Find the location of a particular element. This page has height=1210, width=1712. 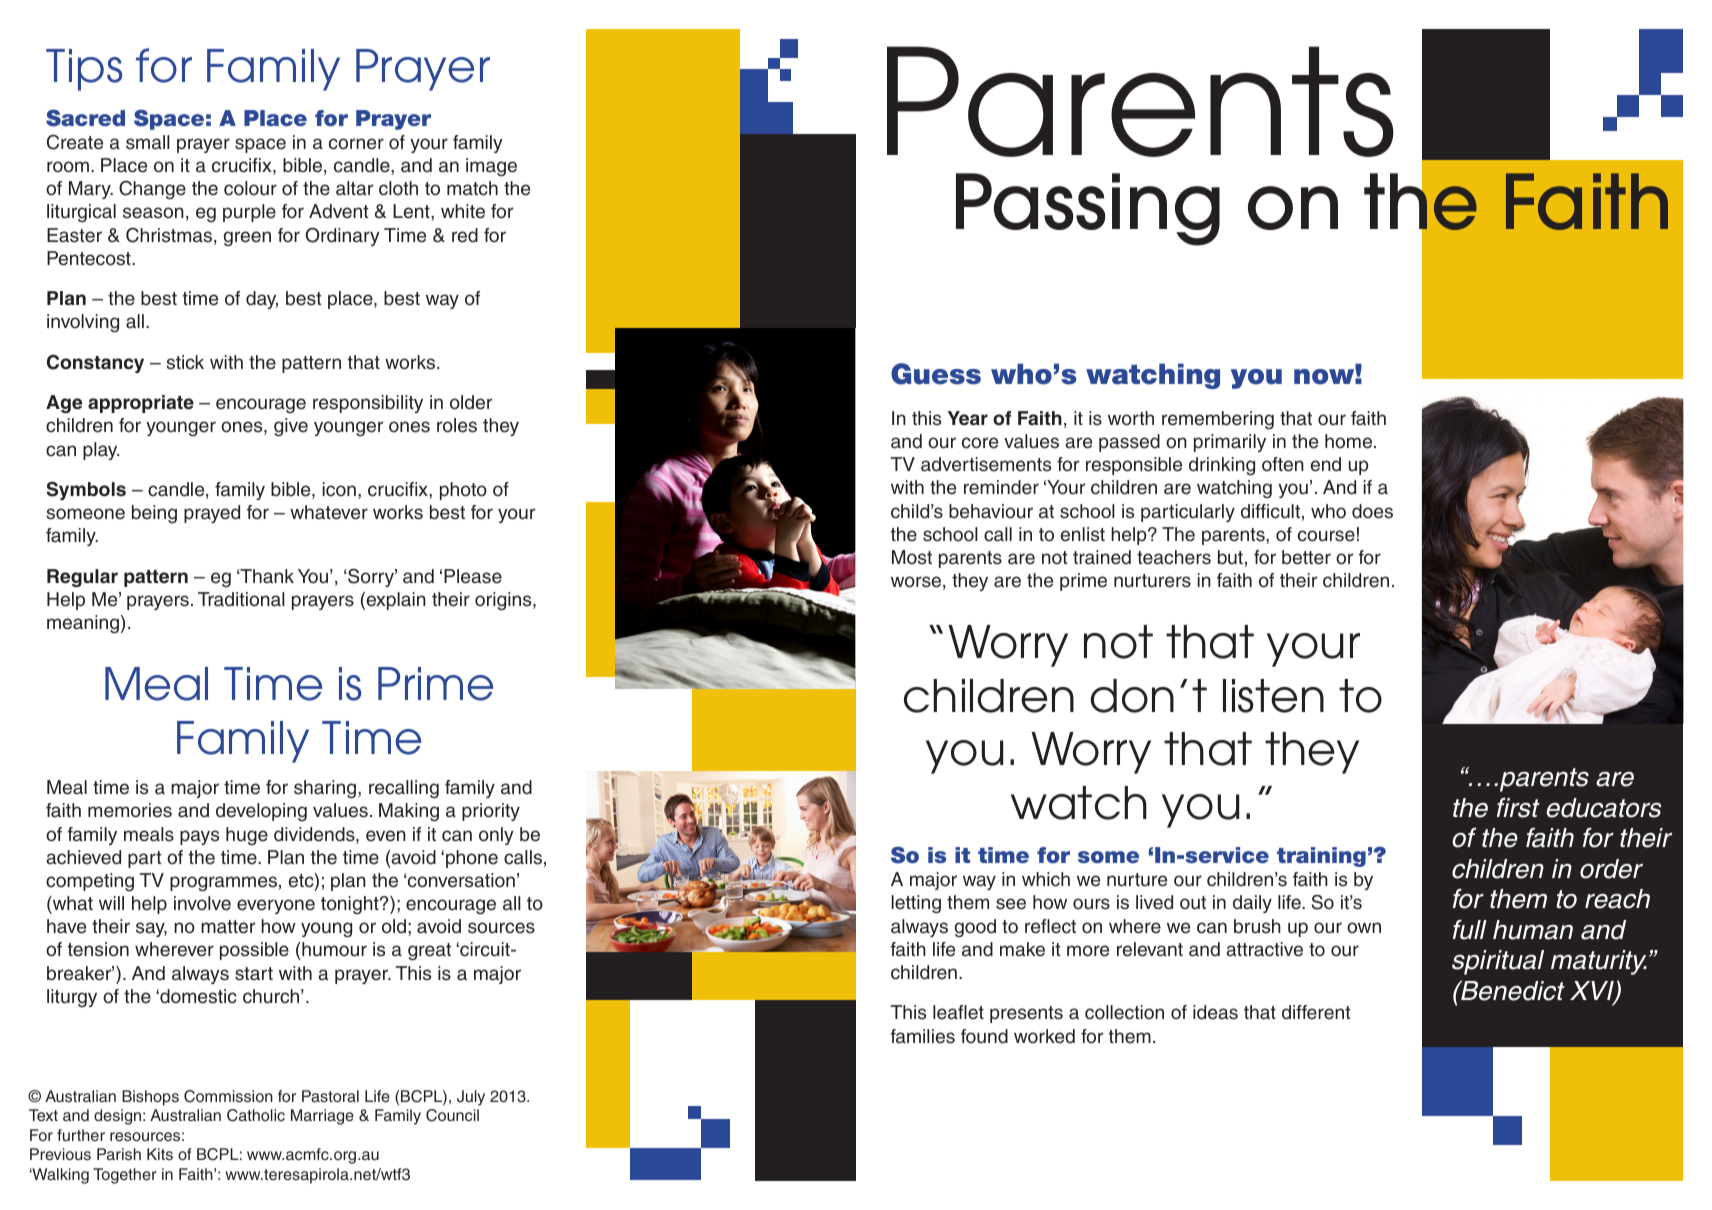

letting is located at coordinates (916, 904).
